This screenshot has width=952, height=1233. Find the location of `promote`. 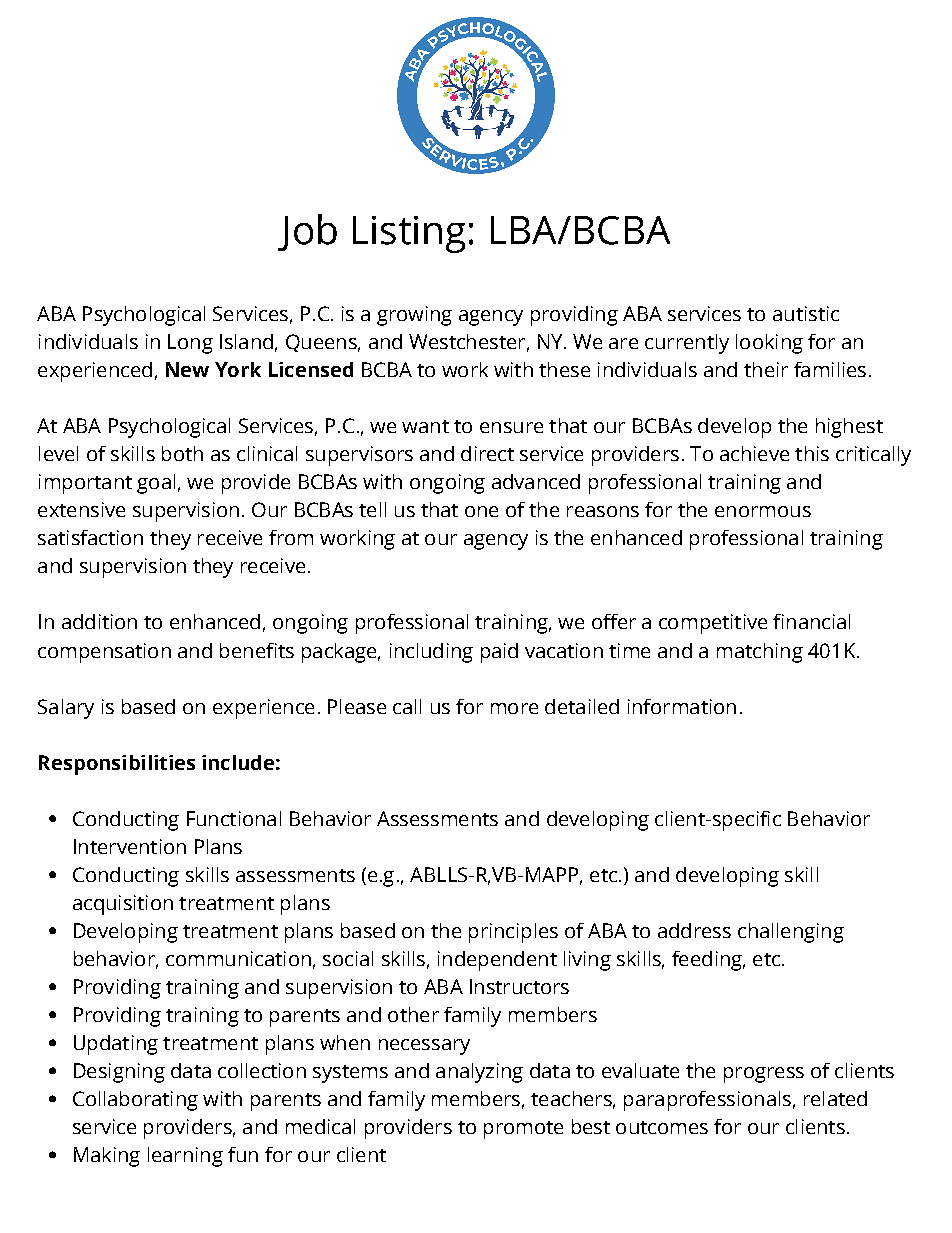

promote is located at coordinates (523, 1130).
